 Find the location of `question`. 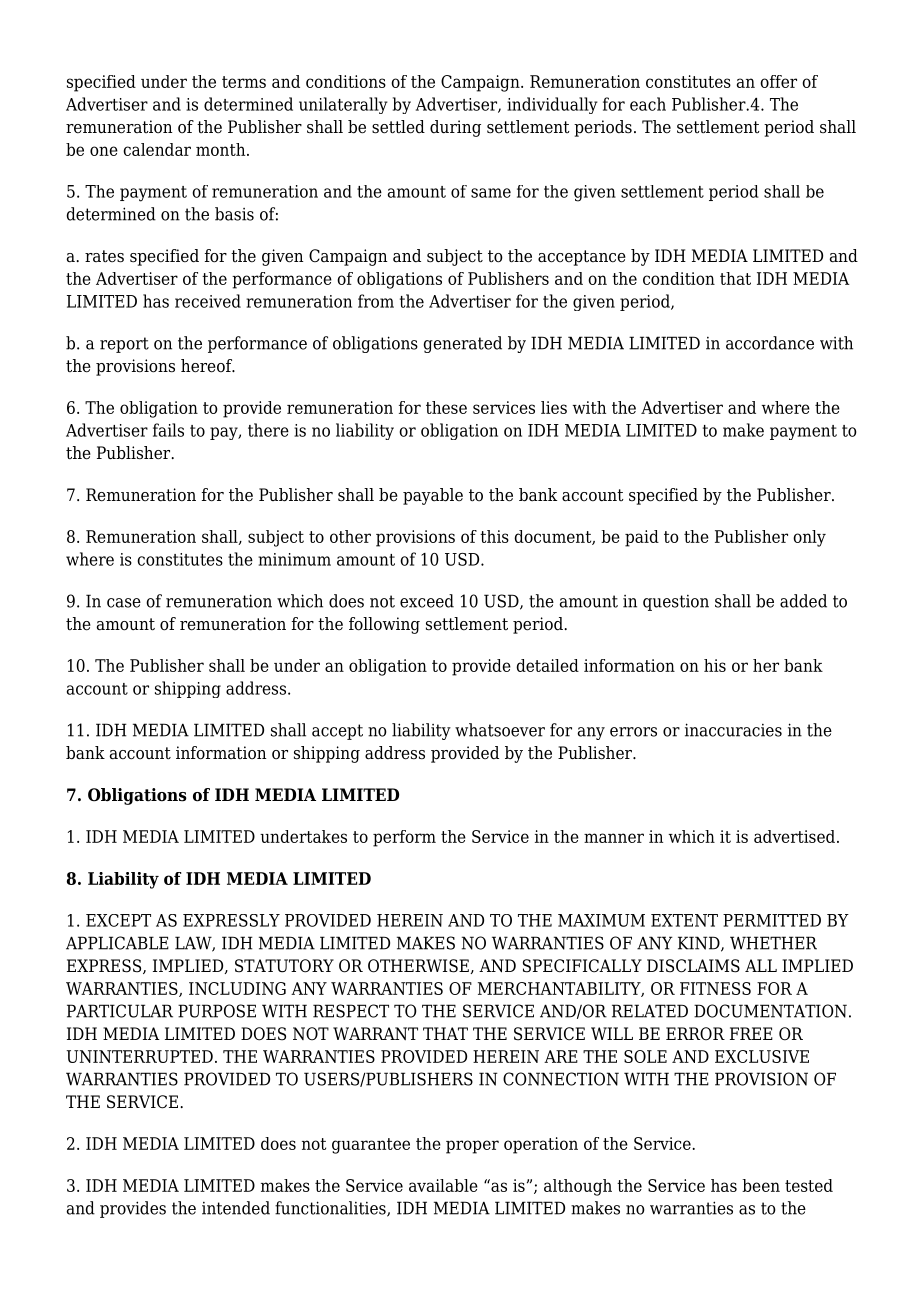

question is located at coordinates (676, 603).
